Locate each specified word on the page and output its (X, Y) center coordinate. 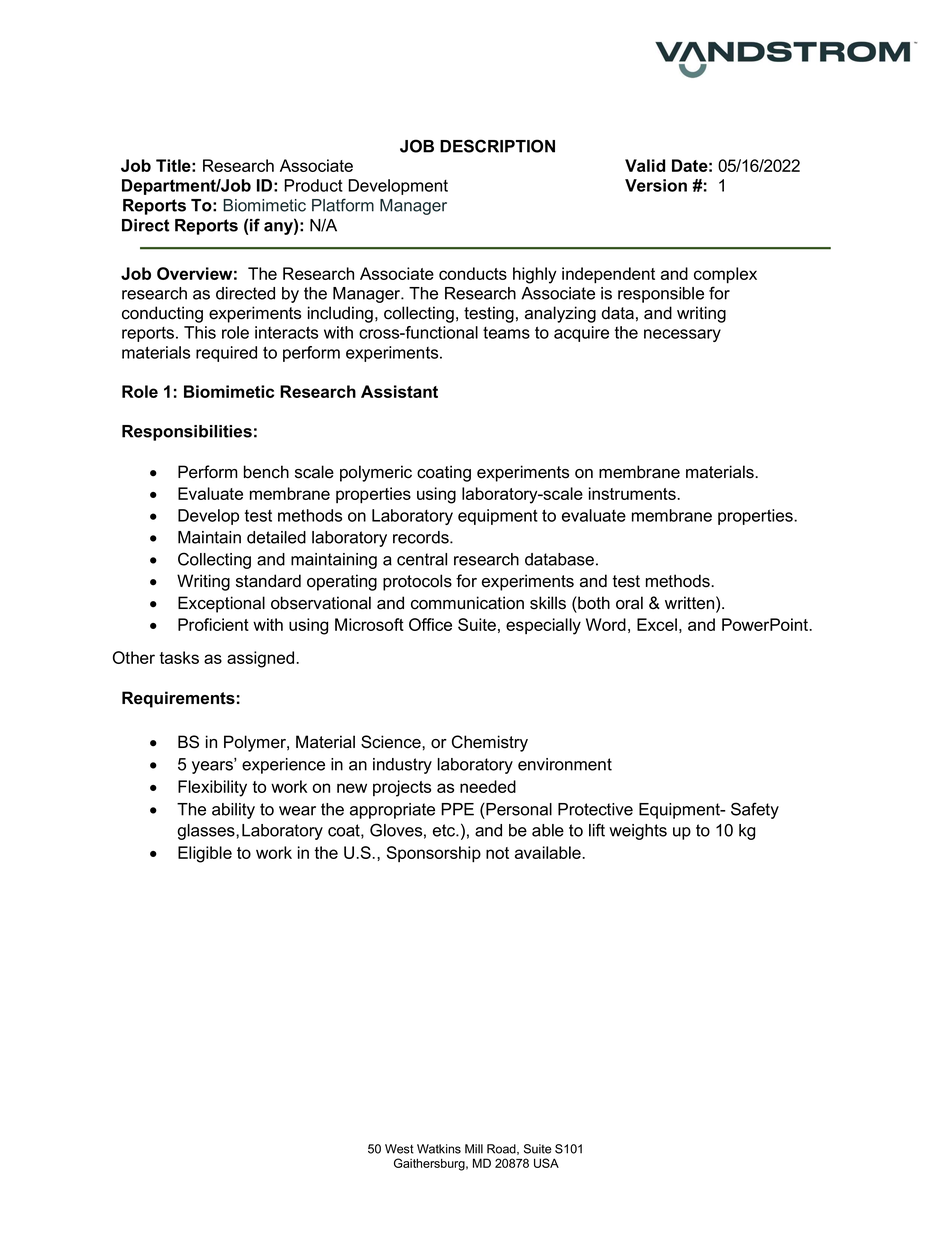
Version (656, 185)
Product (313, 185)
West (399, 1149)
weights (638, 832)
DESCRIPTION (497, 146)
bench (266, 472)
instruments (633, 493)
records (422, 537)
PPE (457, 809)
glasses (207, 832)
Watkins (439, 1149)
